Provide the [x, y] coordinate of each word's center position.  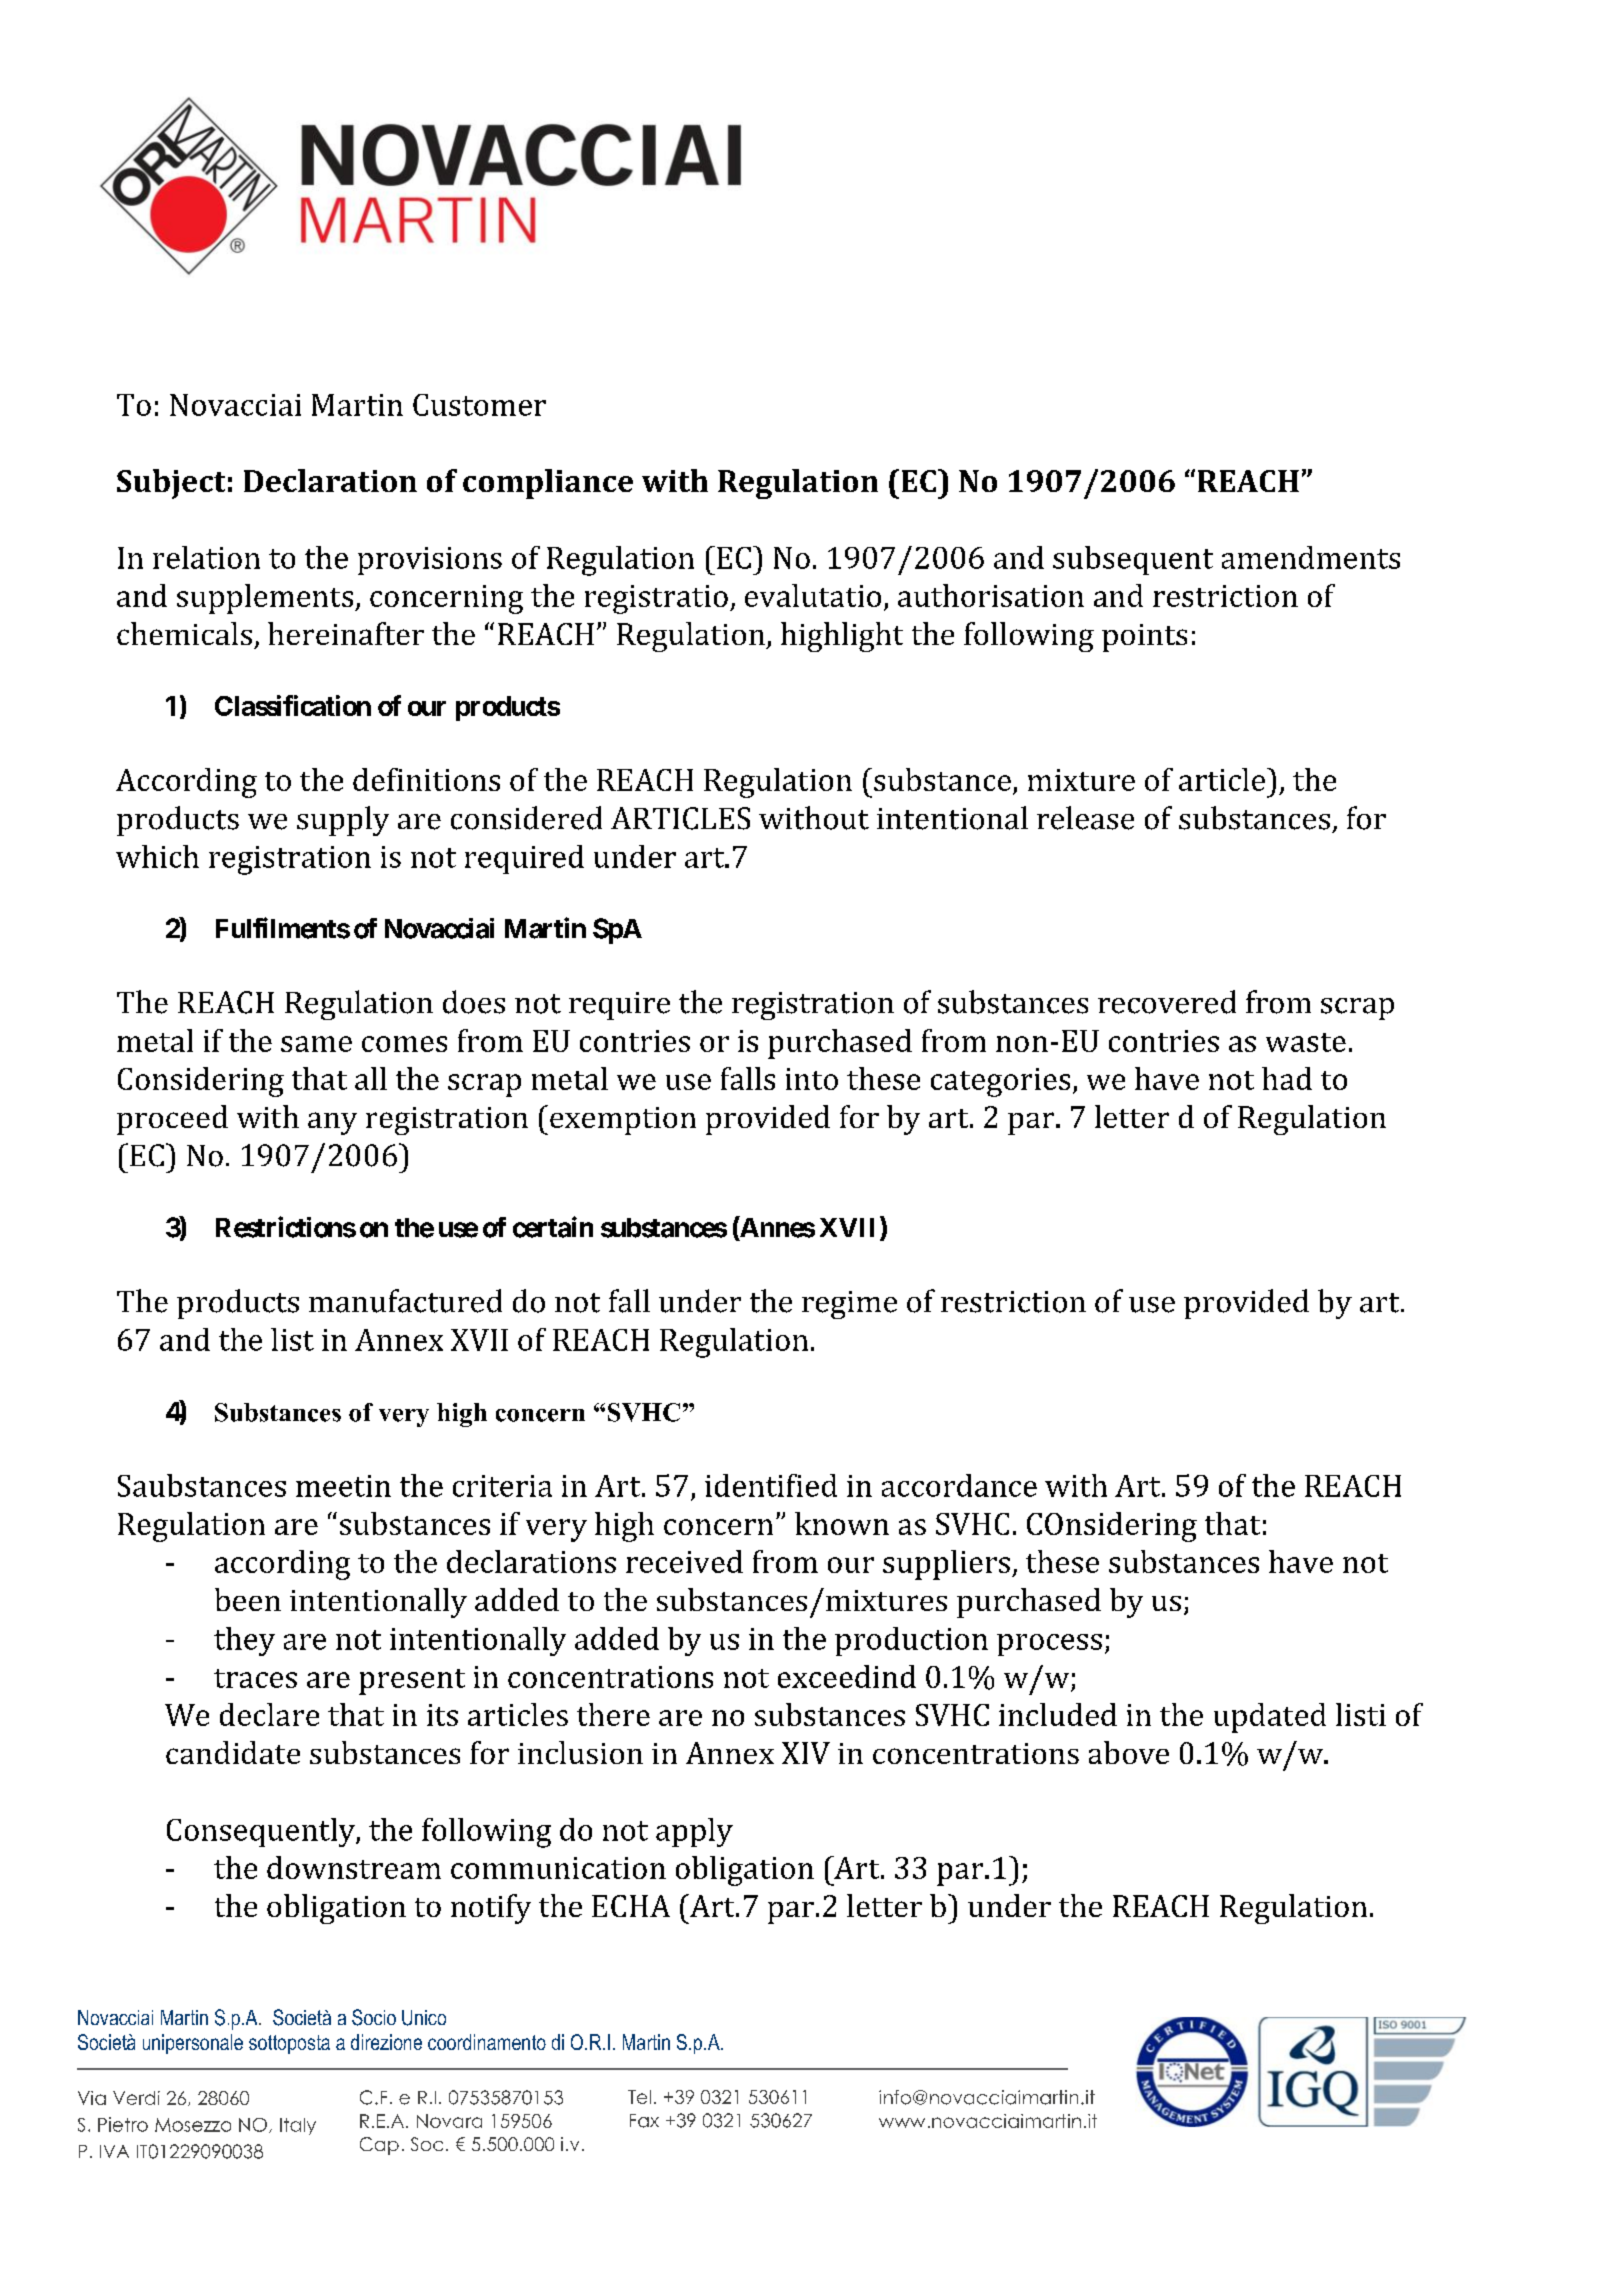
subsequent [1133, 560]
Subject [171, 484]
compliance [548, 484]
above [1129, 1752]
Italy [298, 2126]
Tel [639, 2097]
